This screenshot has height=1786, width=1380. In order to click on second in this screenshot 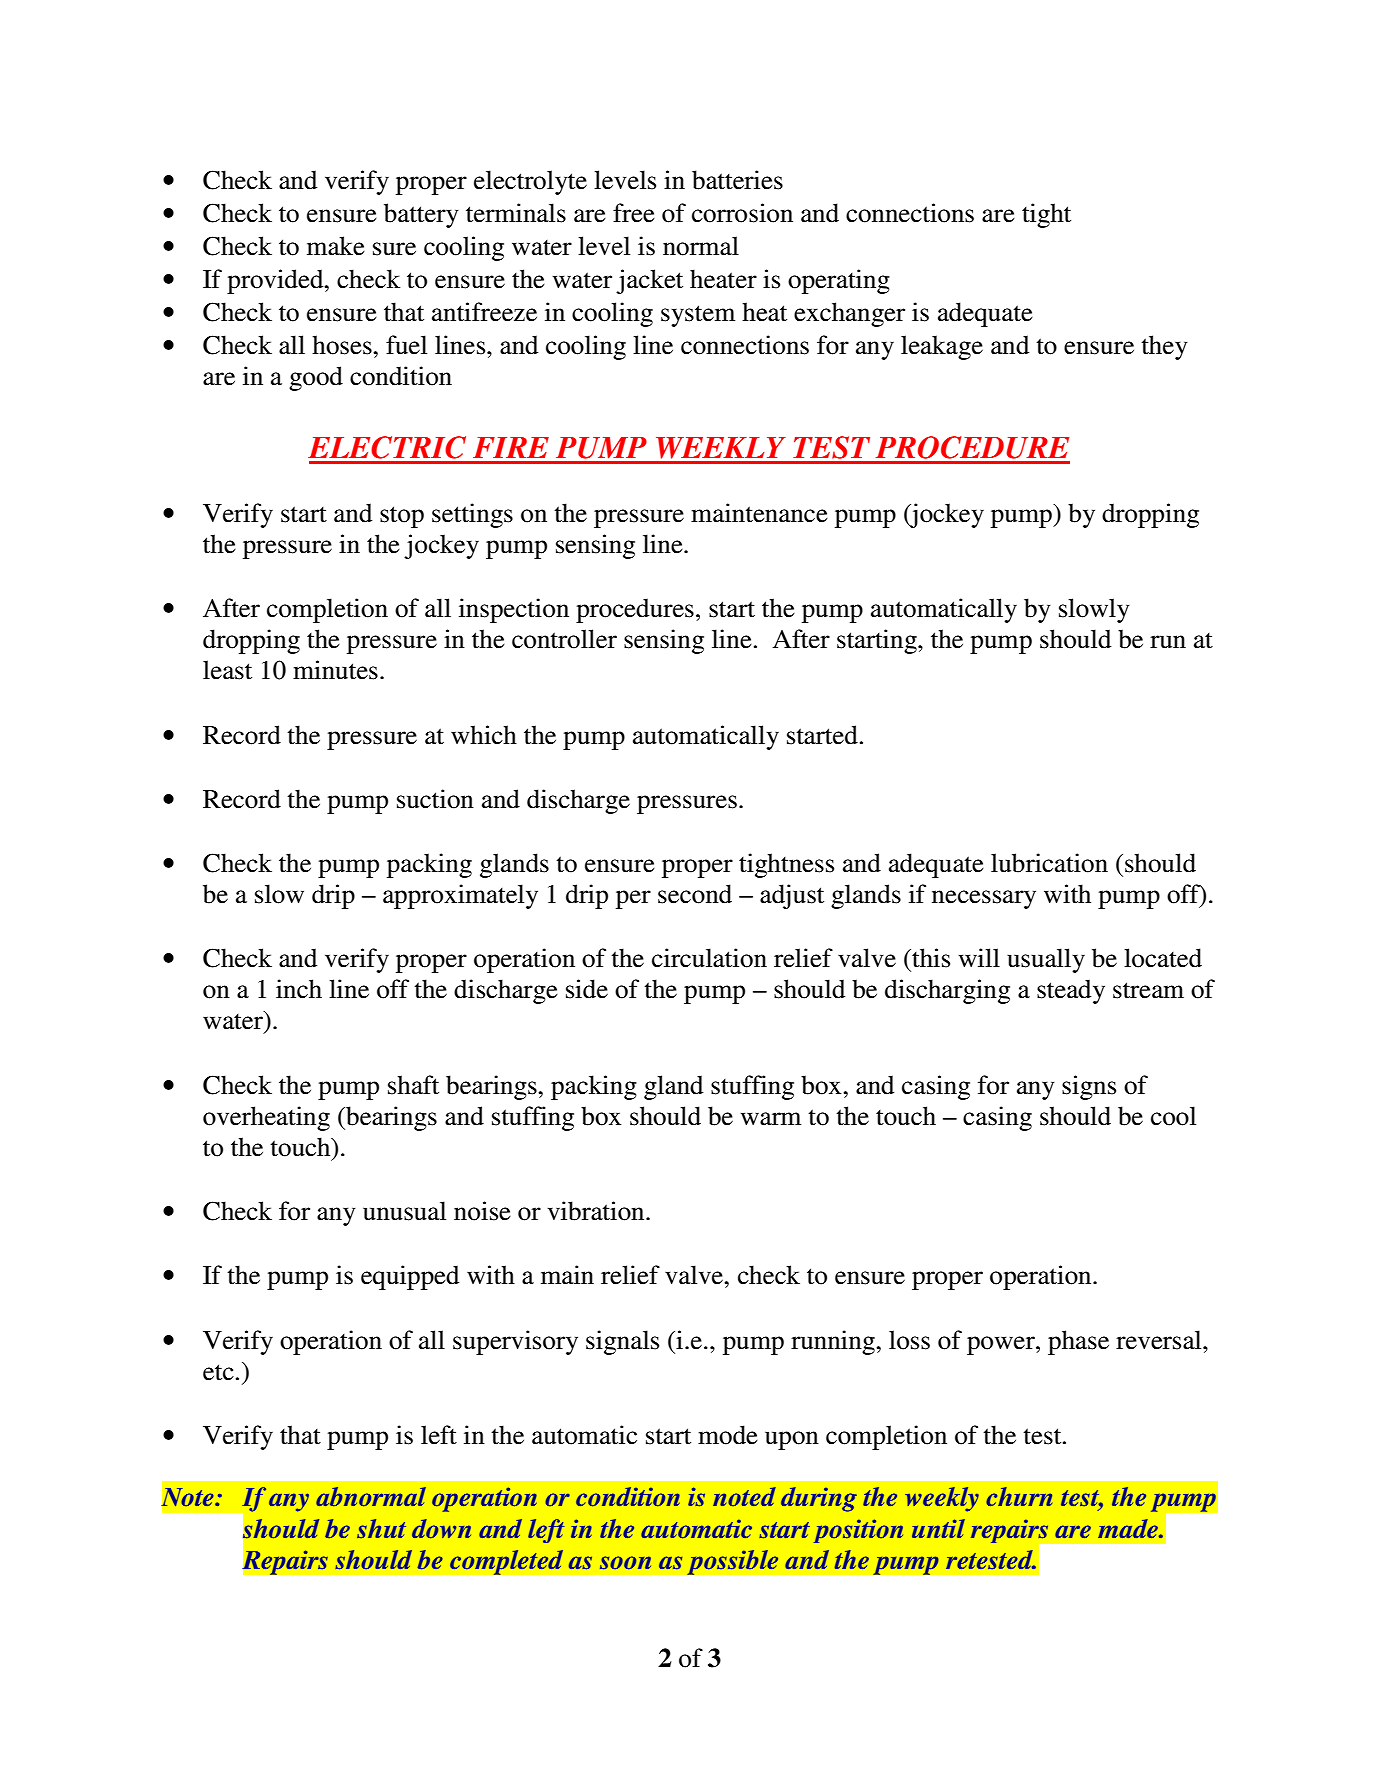, I will do `click(695, 894)`.
